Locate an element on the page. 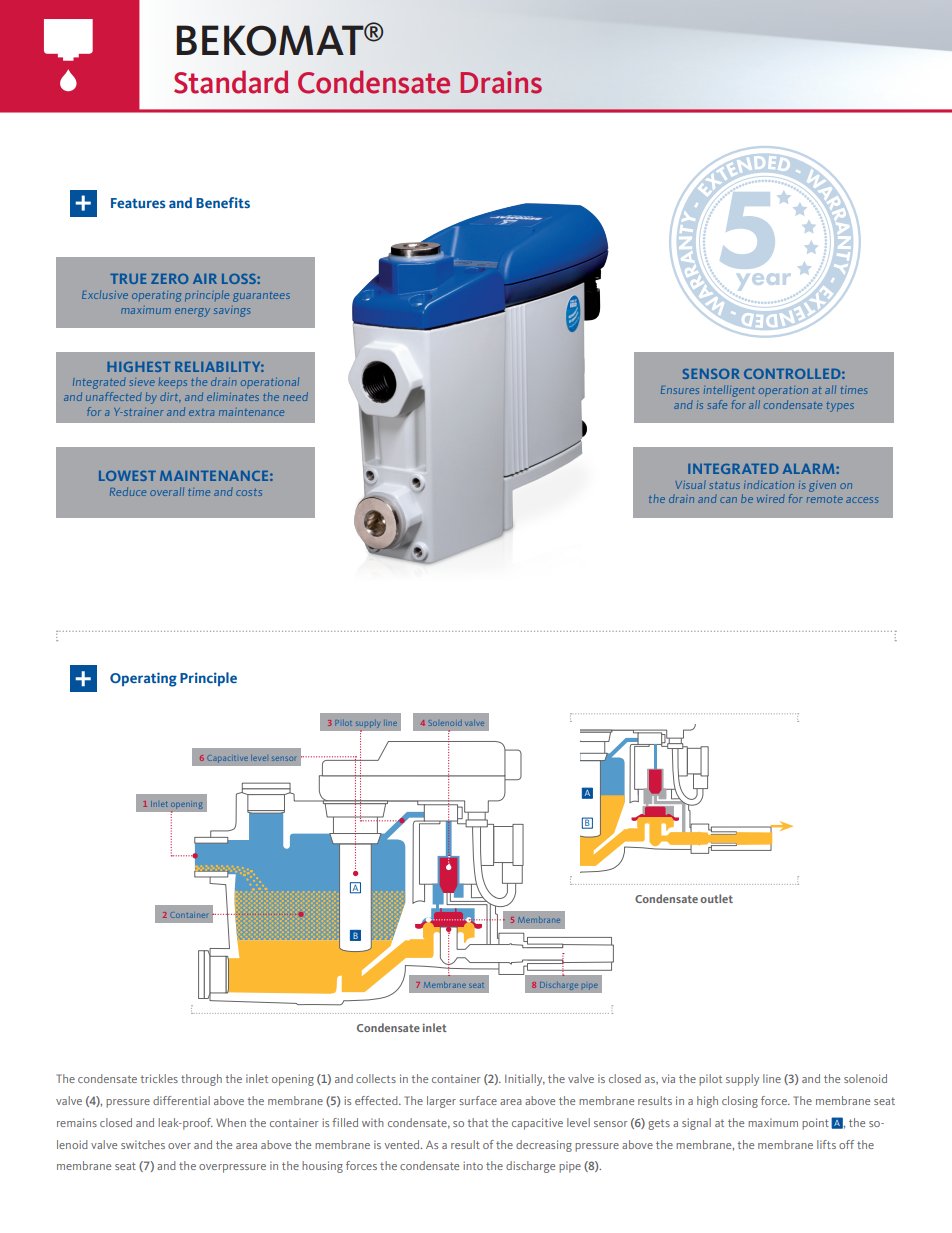 This image has height=1233, width=952. outlet is located at coordinates (716, 898).
